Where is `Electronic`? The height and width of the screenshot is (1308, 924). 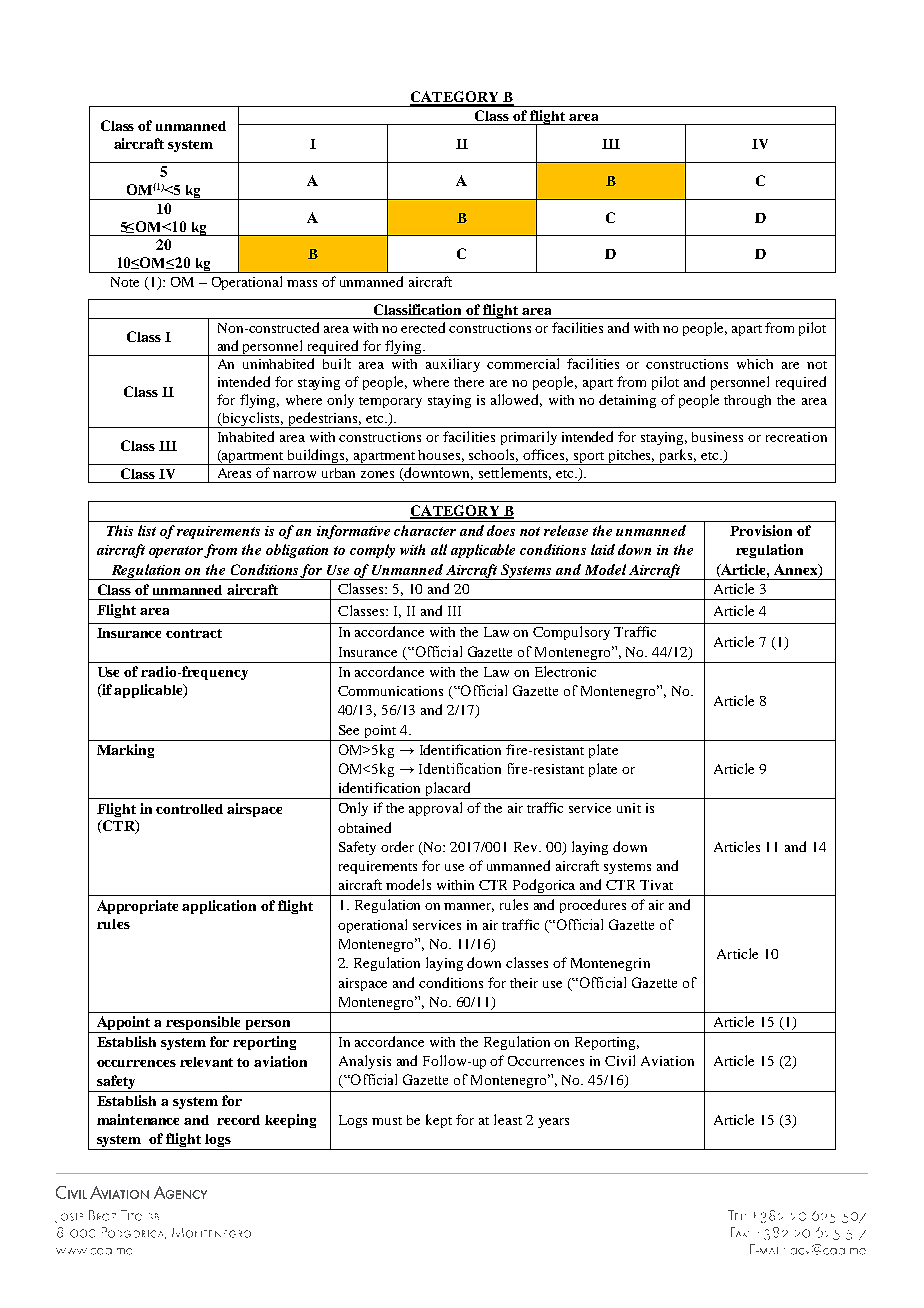 Electronic is located at coordinates (565, 671).
